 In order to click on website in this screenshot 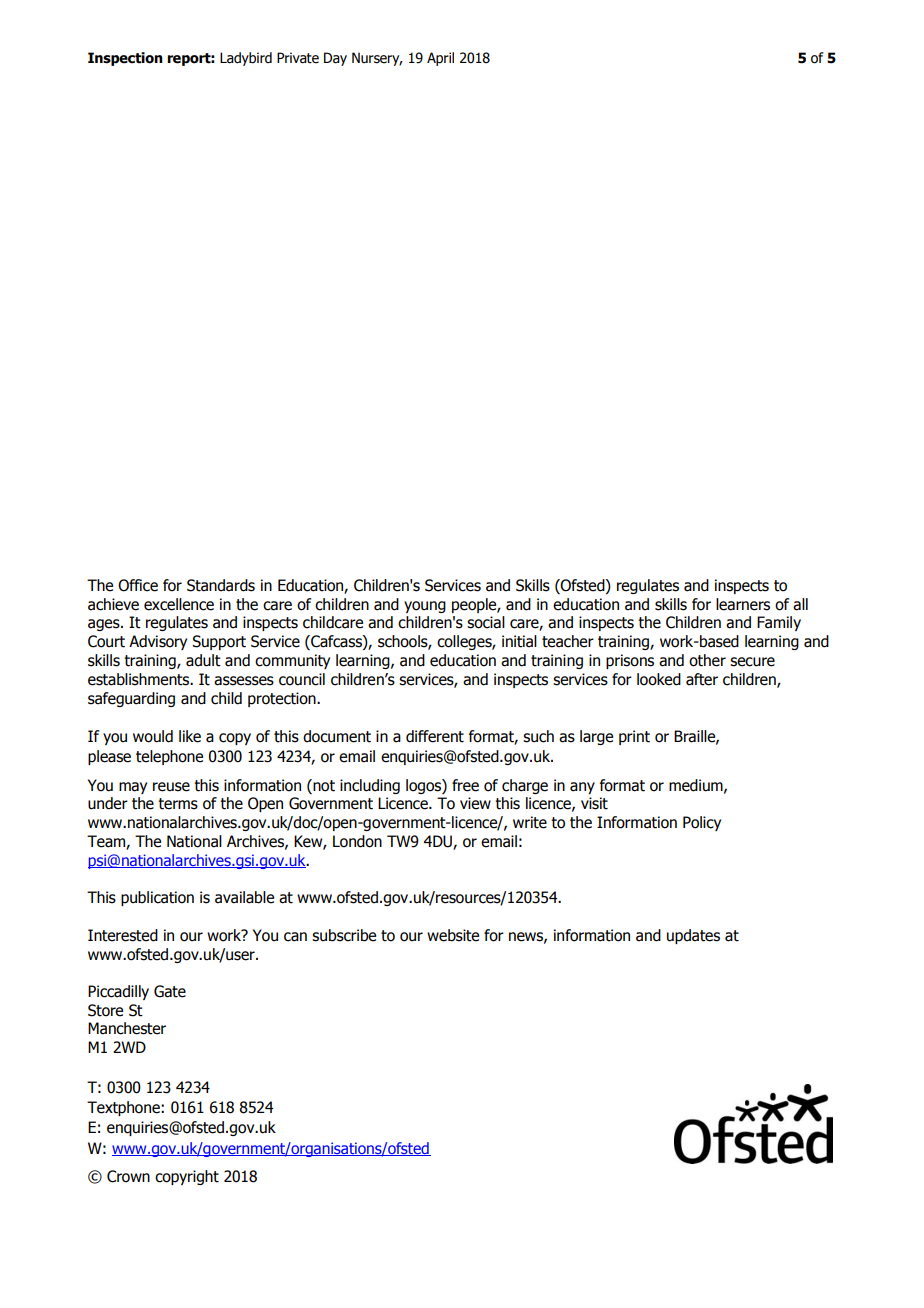, I will do `click(453, 935)`.
